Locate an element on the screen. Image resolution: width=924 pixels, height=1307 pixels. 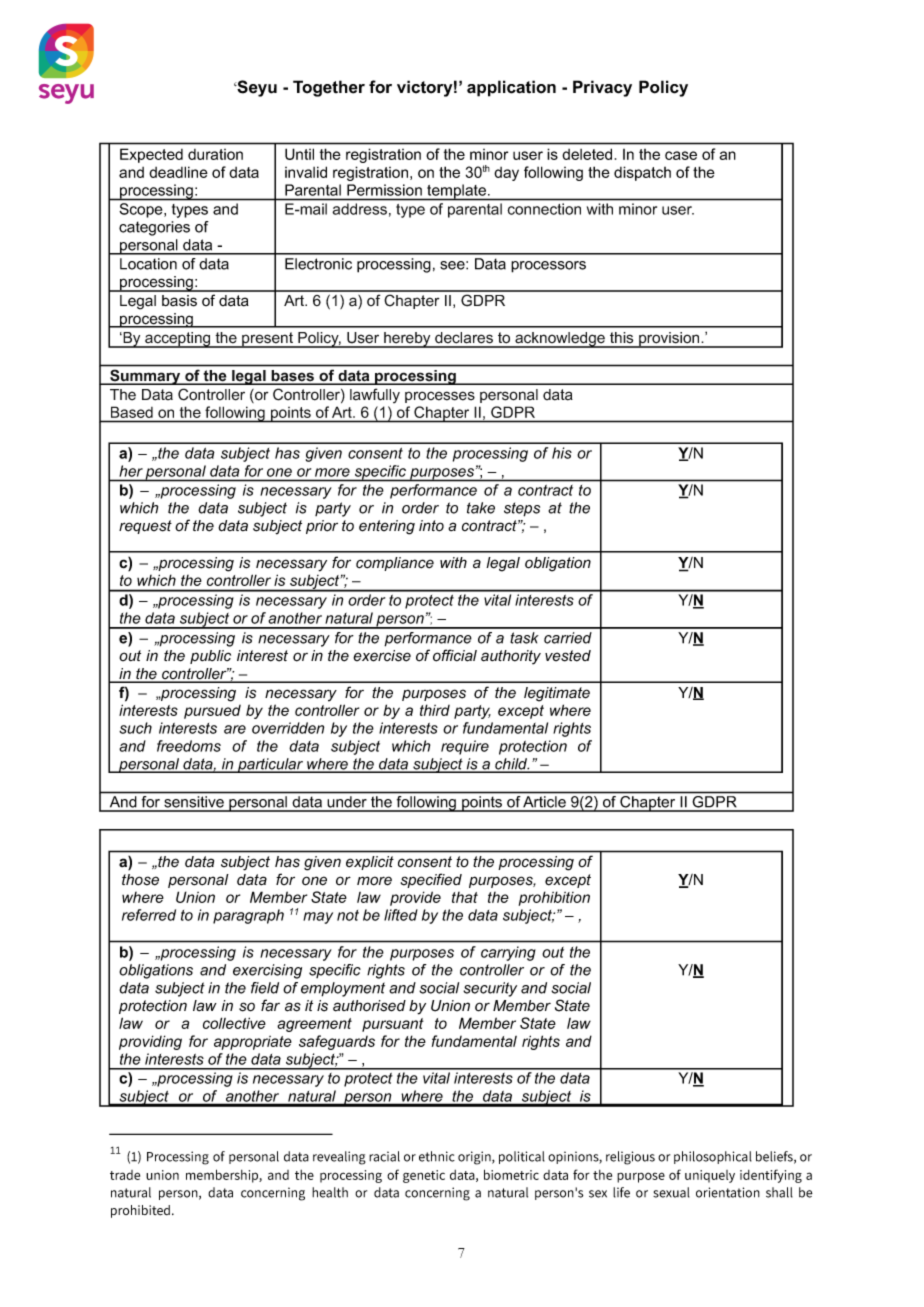
genetic is located at coordinates (424, 1176).
